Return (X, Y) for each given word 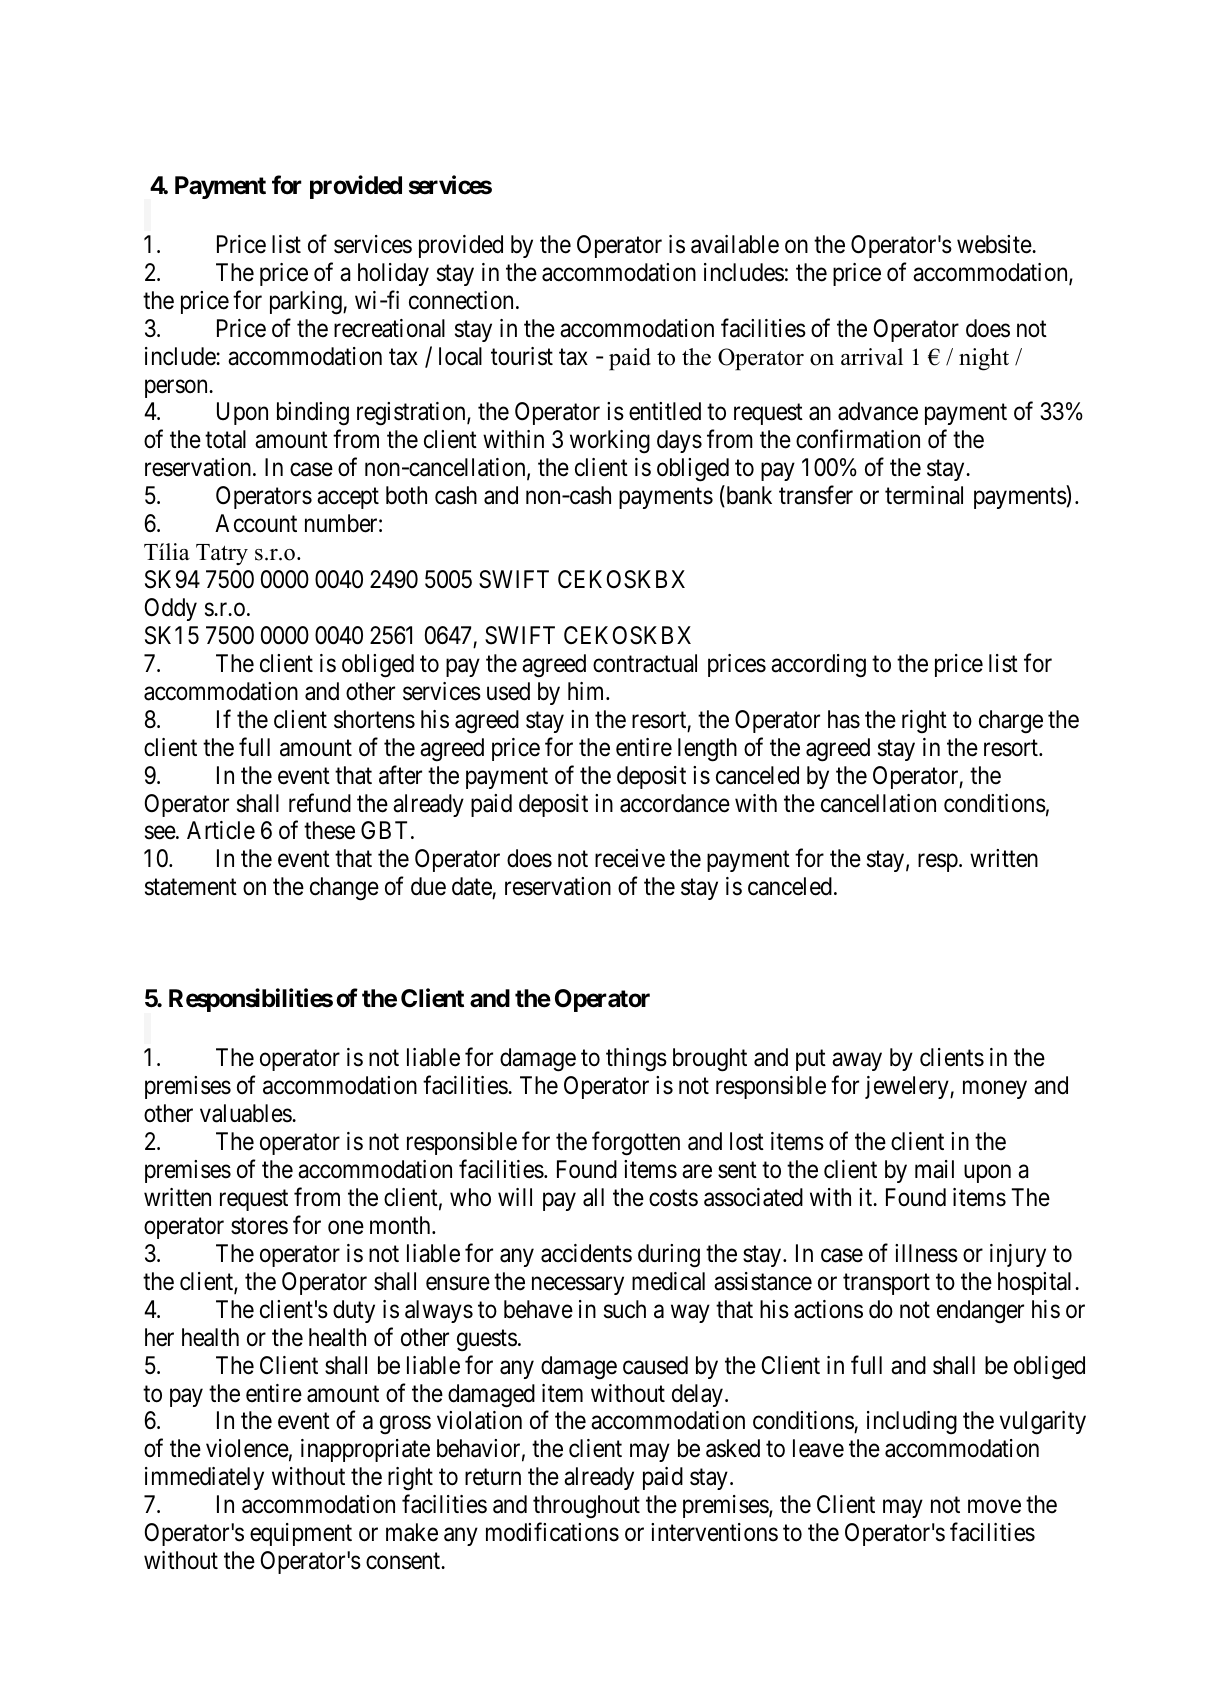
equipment (301, 1534)
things (636, 1060)
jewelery (908, 1087)
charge (1011, 722)
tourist (522, 356)
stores (259, 1226)
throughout (586, 1507)
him (587, 691)
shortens (374, 719)
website (995, 244)
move (994, 1507)
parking (307, 303)
